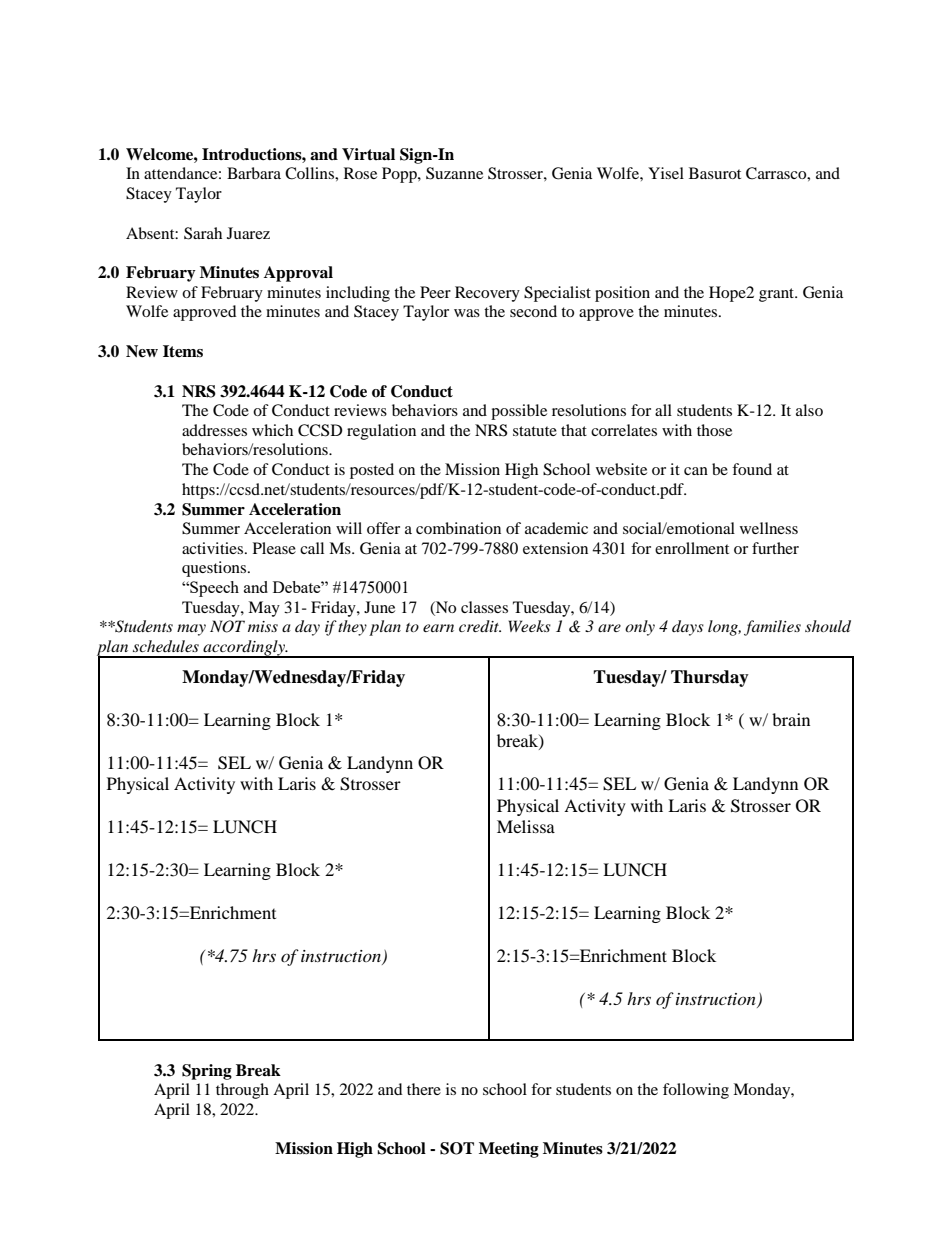 The height and width of the page is (1233, 952). Describe the element at coordinates (215, 569) in the page. I see `questions` at that location.
